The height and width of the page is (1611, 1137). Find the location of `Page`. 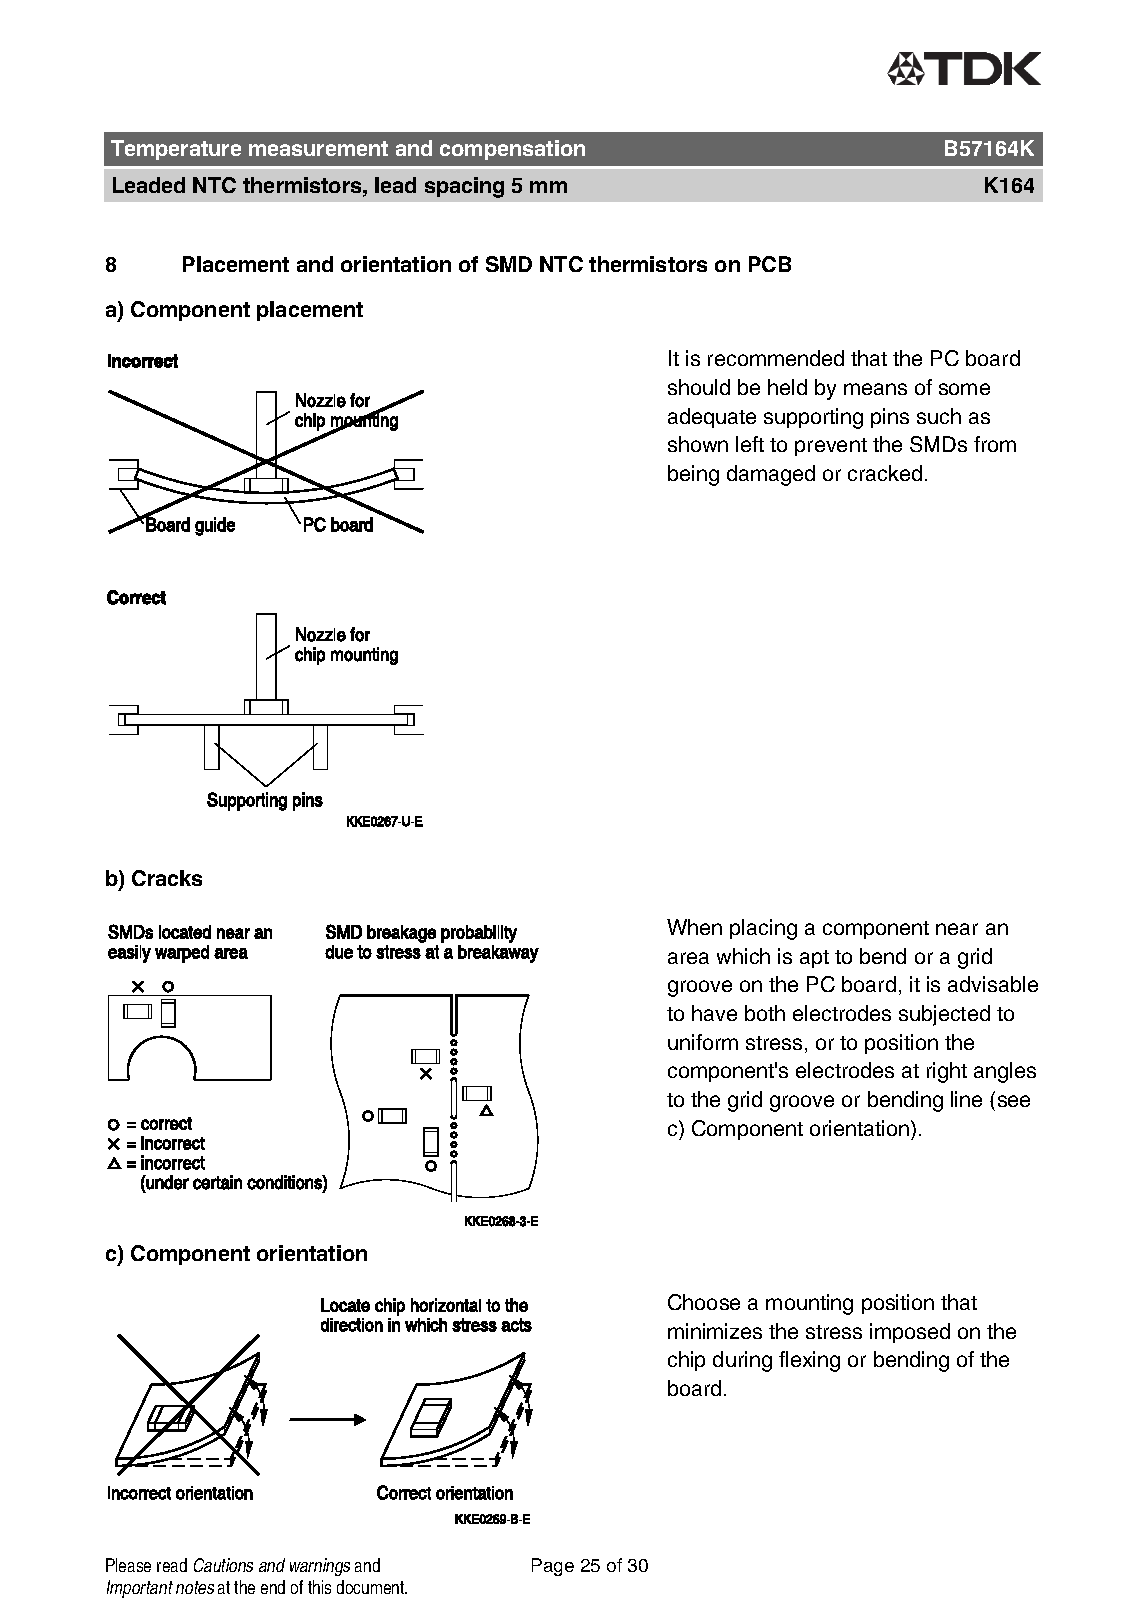

Page is located at coordinates (553, 1567).
